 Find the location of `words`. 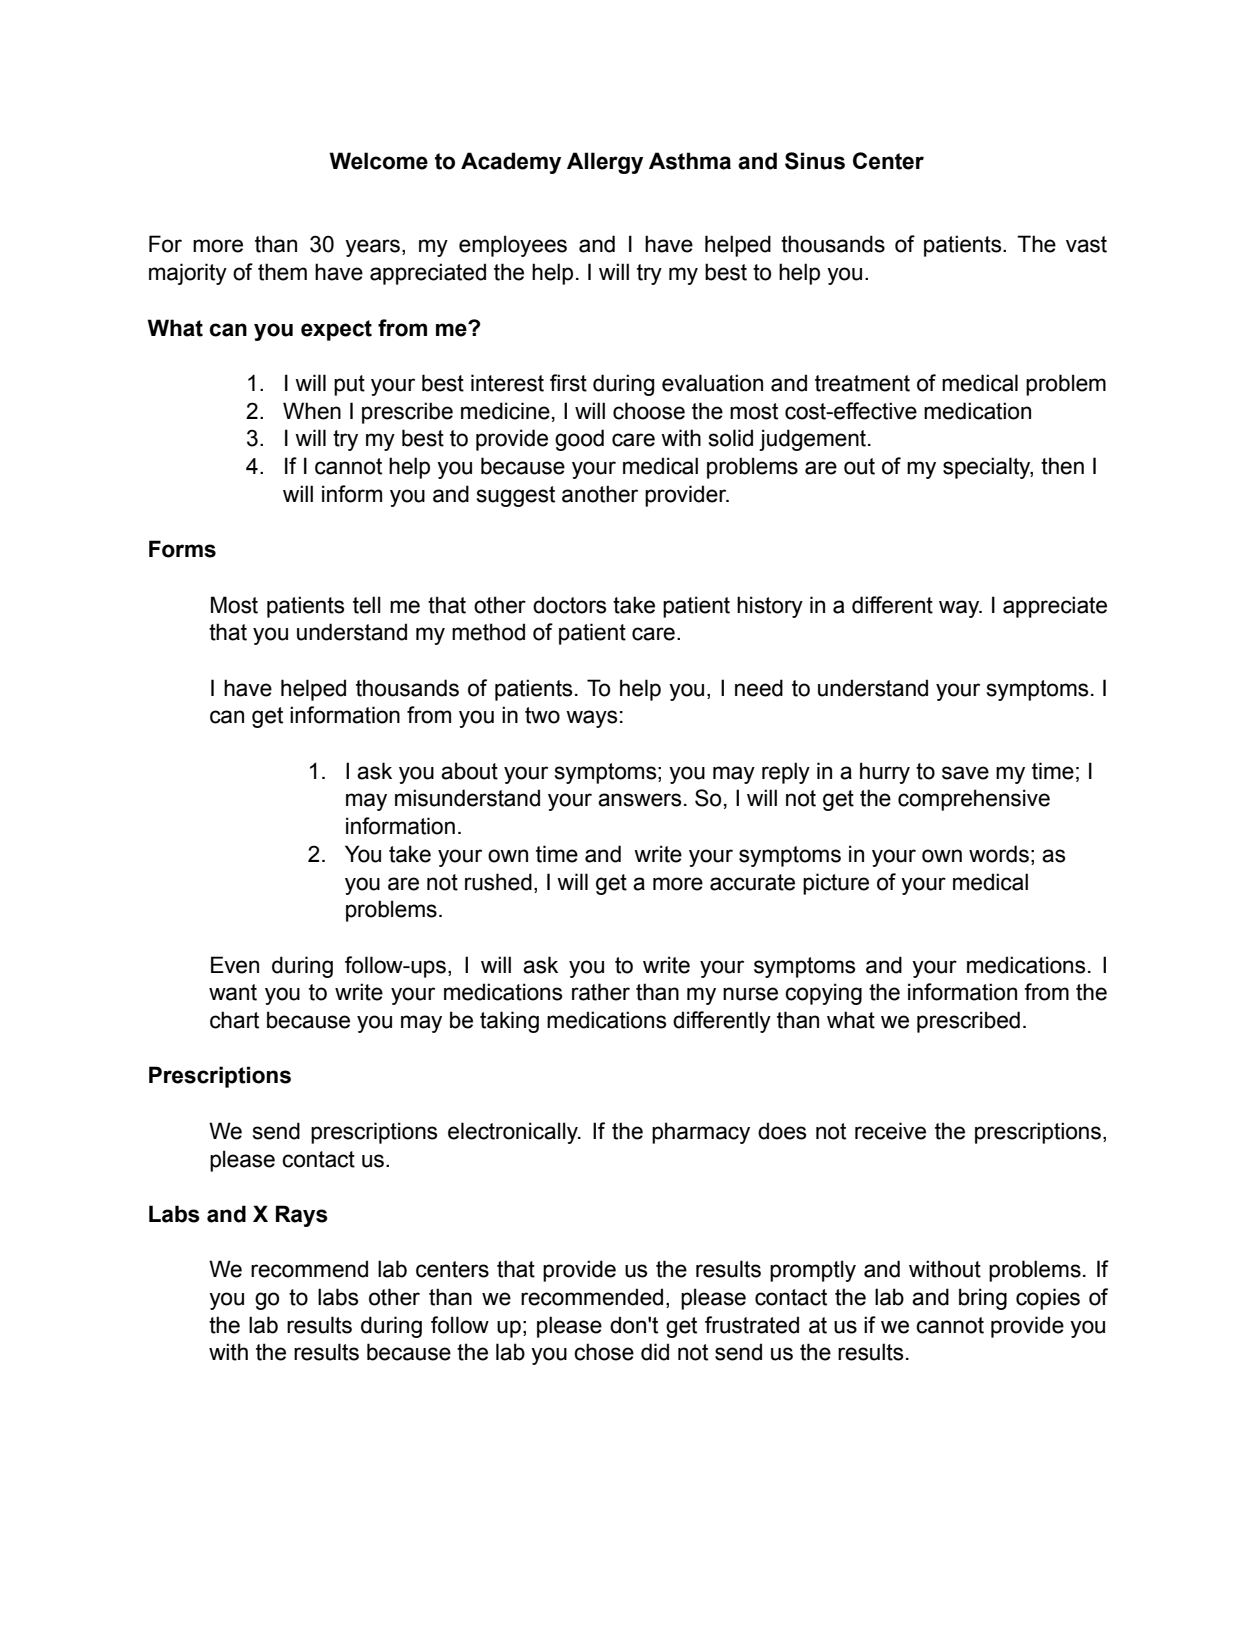

words is located at coordinates (999, 854).
